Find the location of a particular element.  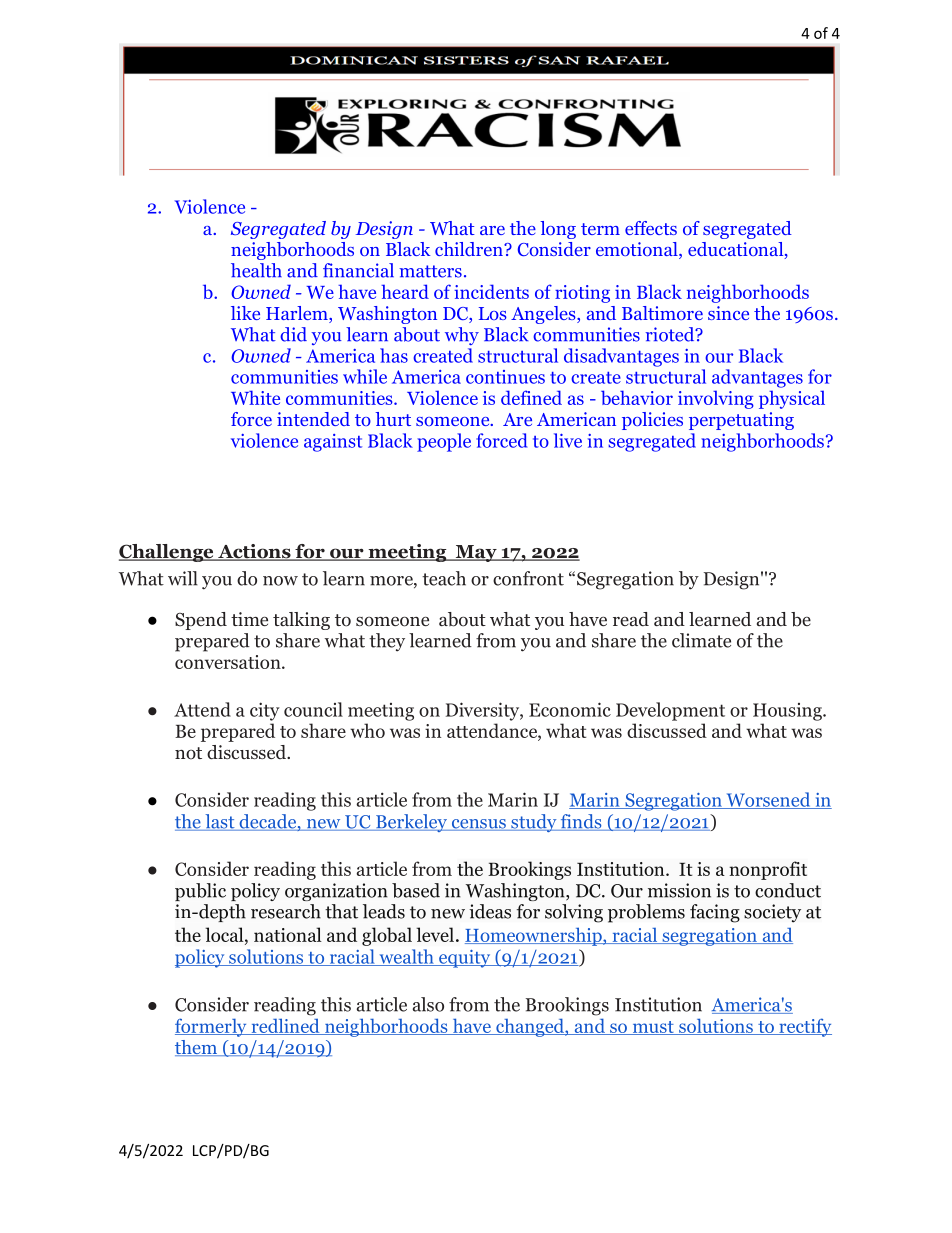

Development is located at coordinates (670, 711).
